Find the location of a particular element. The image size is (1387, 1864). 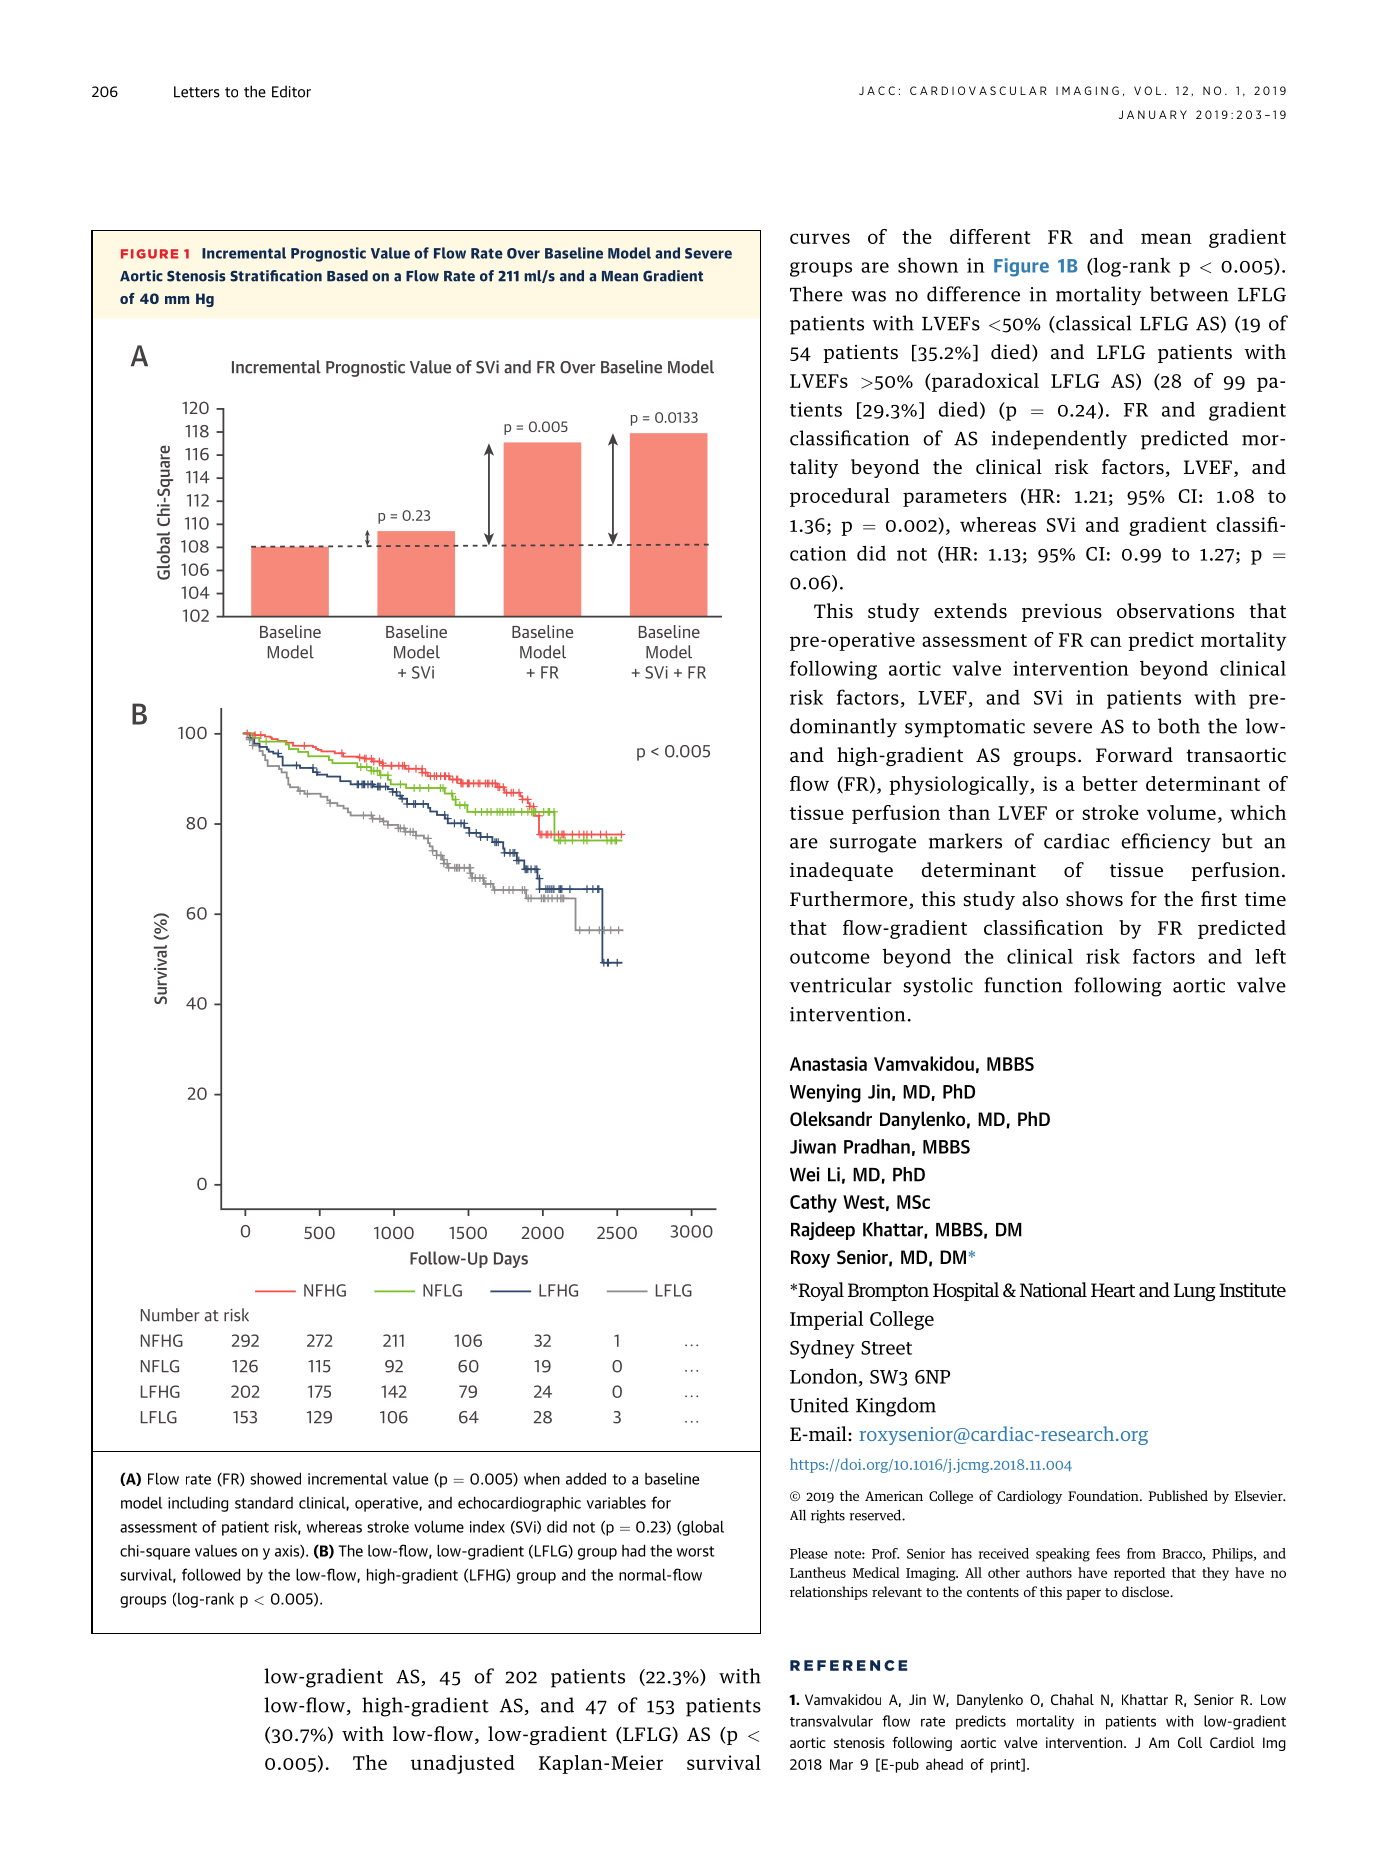

Days is located at coordinates (511, 1260).
